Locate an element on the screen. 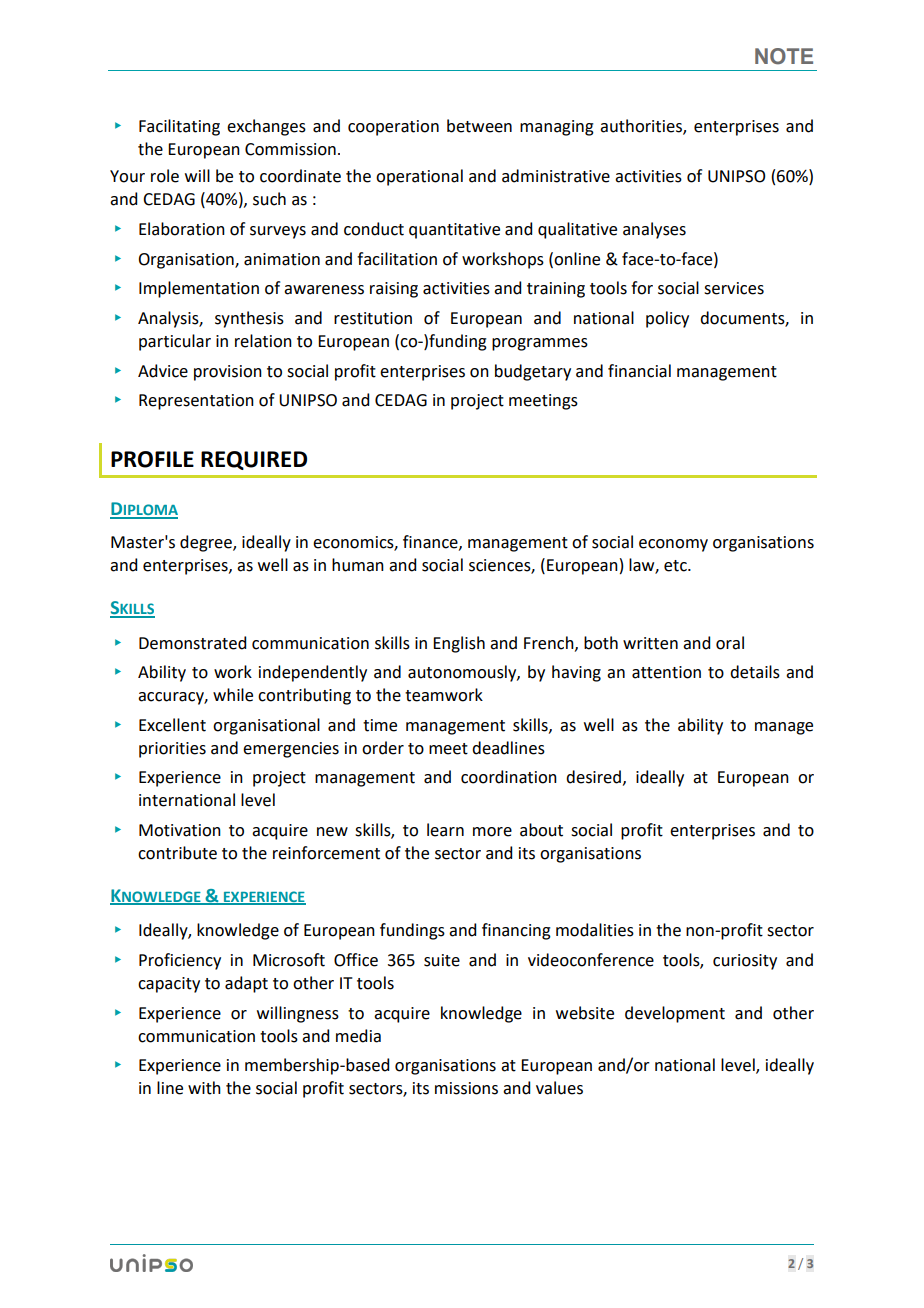 The width and height of the screenshot is (924, 1308). missions is located at coordinates (466, 1088).
